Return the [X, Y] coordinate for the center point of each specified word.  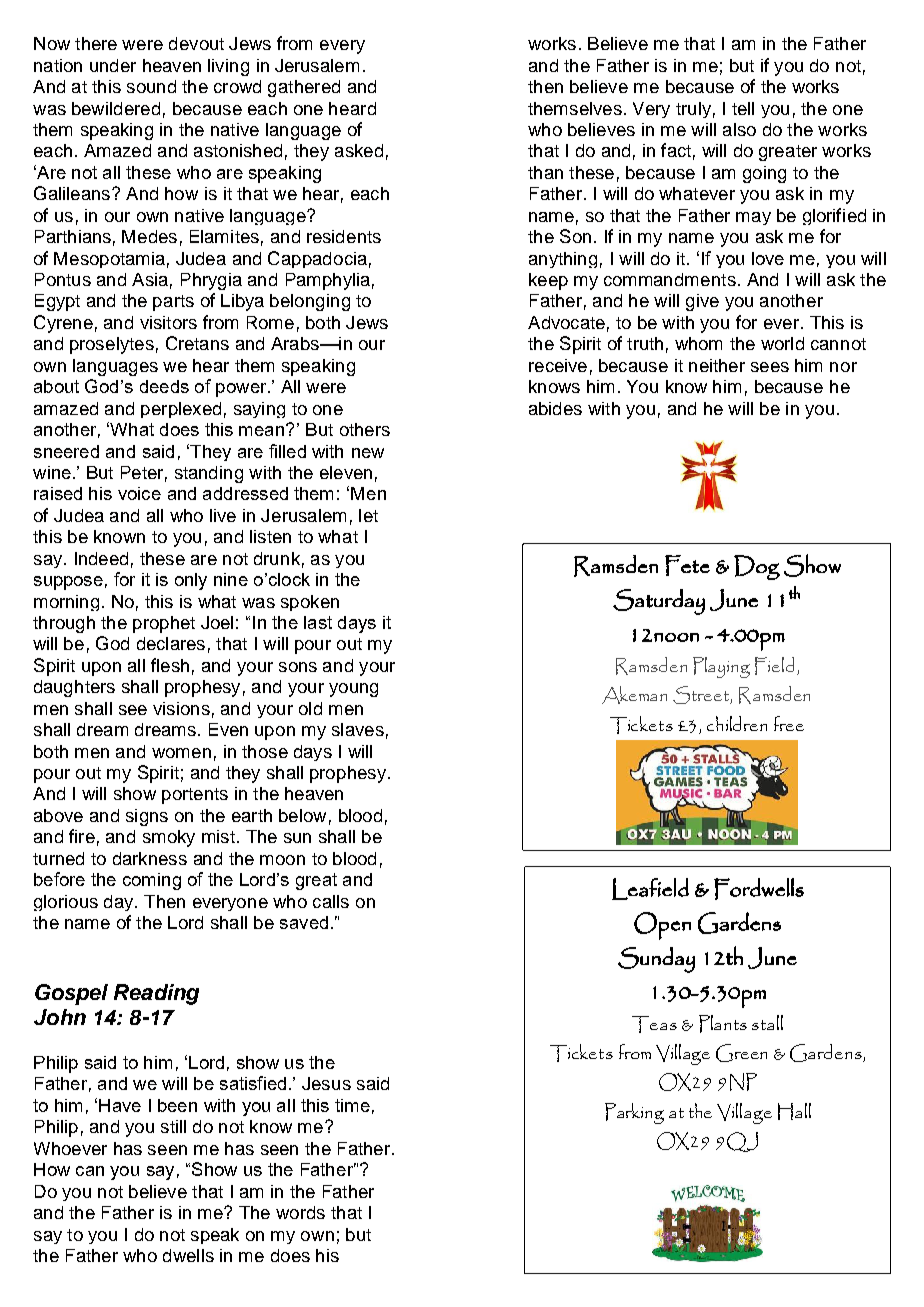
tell [743, 108]
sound [151, 86]
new [368, 453]
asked [359, 150]
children [737, 723]
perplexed [181, 410]
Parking [634, 1113]
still [173, 1126]
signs [147, 817]
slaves [358, 729]
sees [770, 367]
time [352, 1105]
